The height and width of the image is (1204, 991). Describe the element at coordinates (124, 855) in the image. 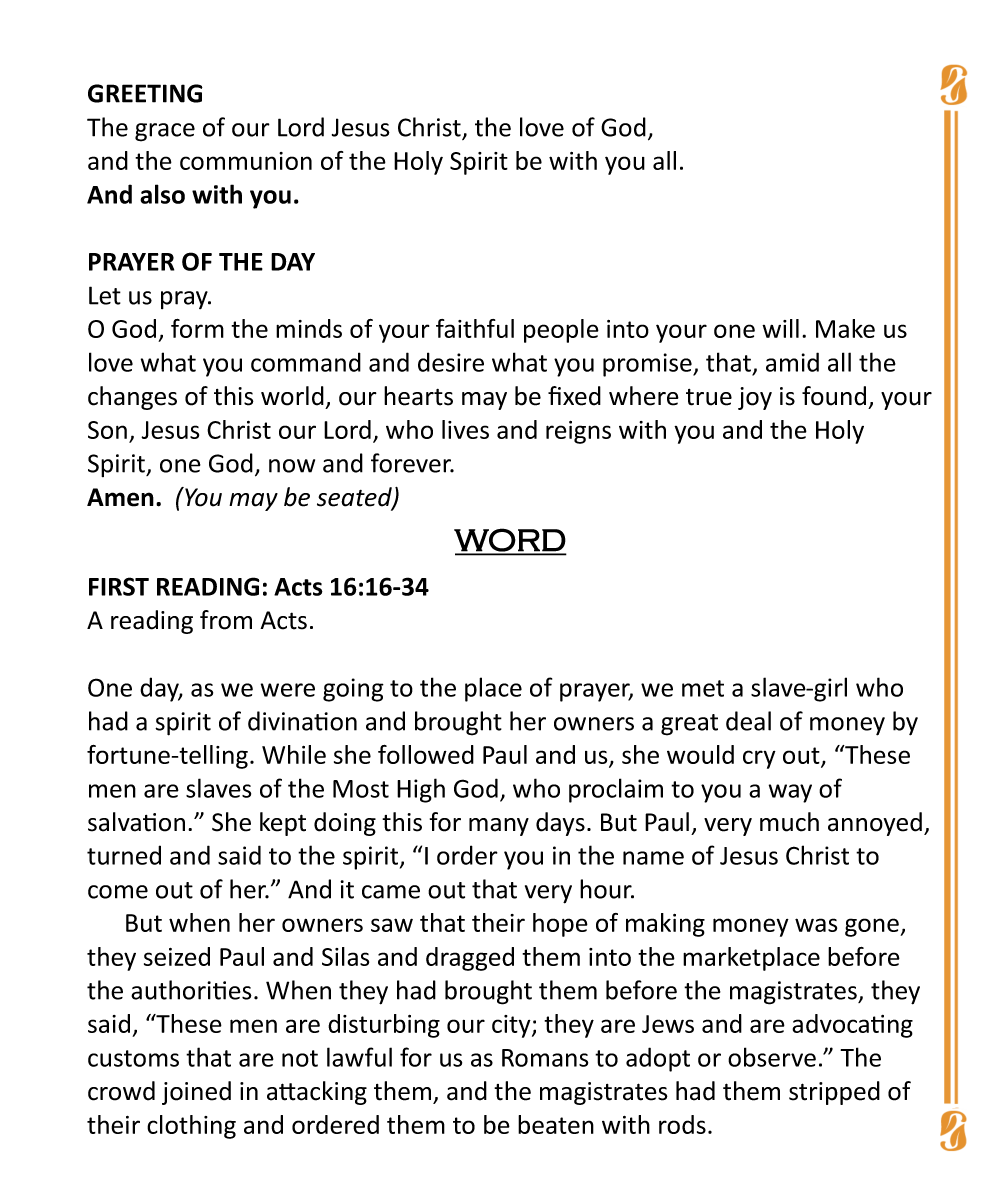

I see `turned` at that location.
